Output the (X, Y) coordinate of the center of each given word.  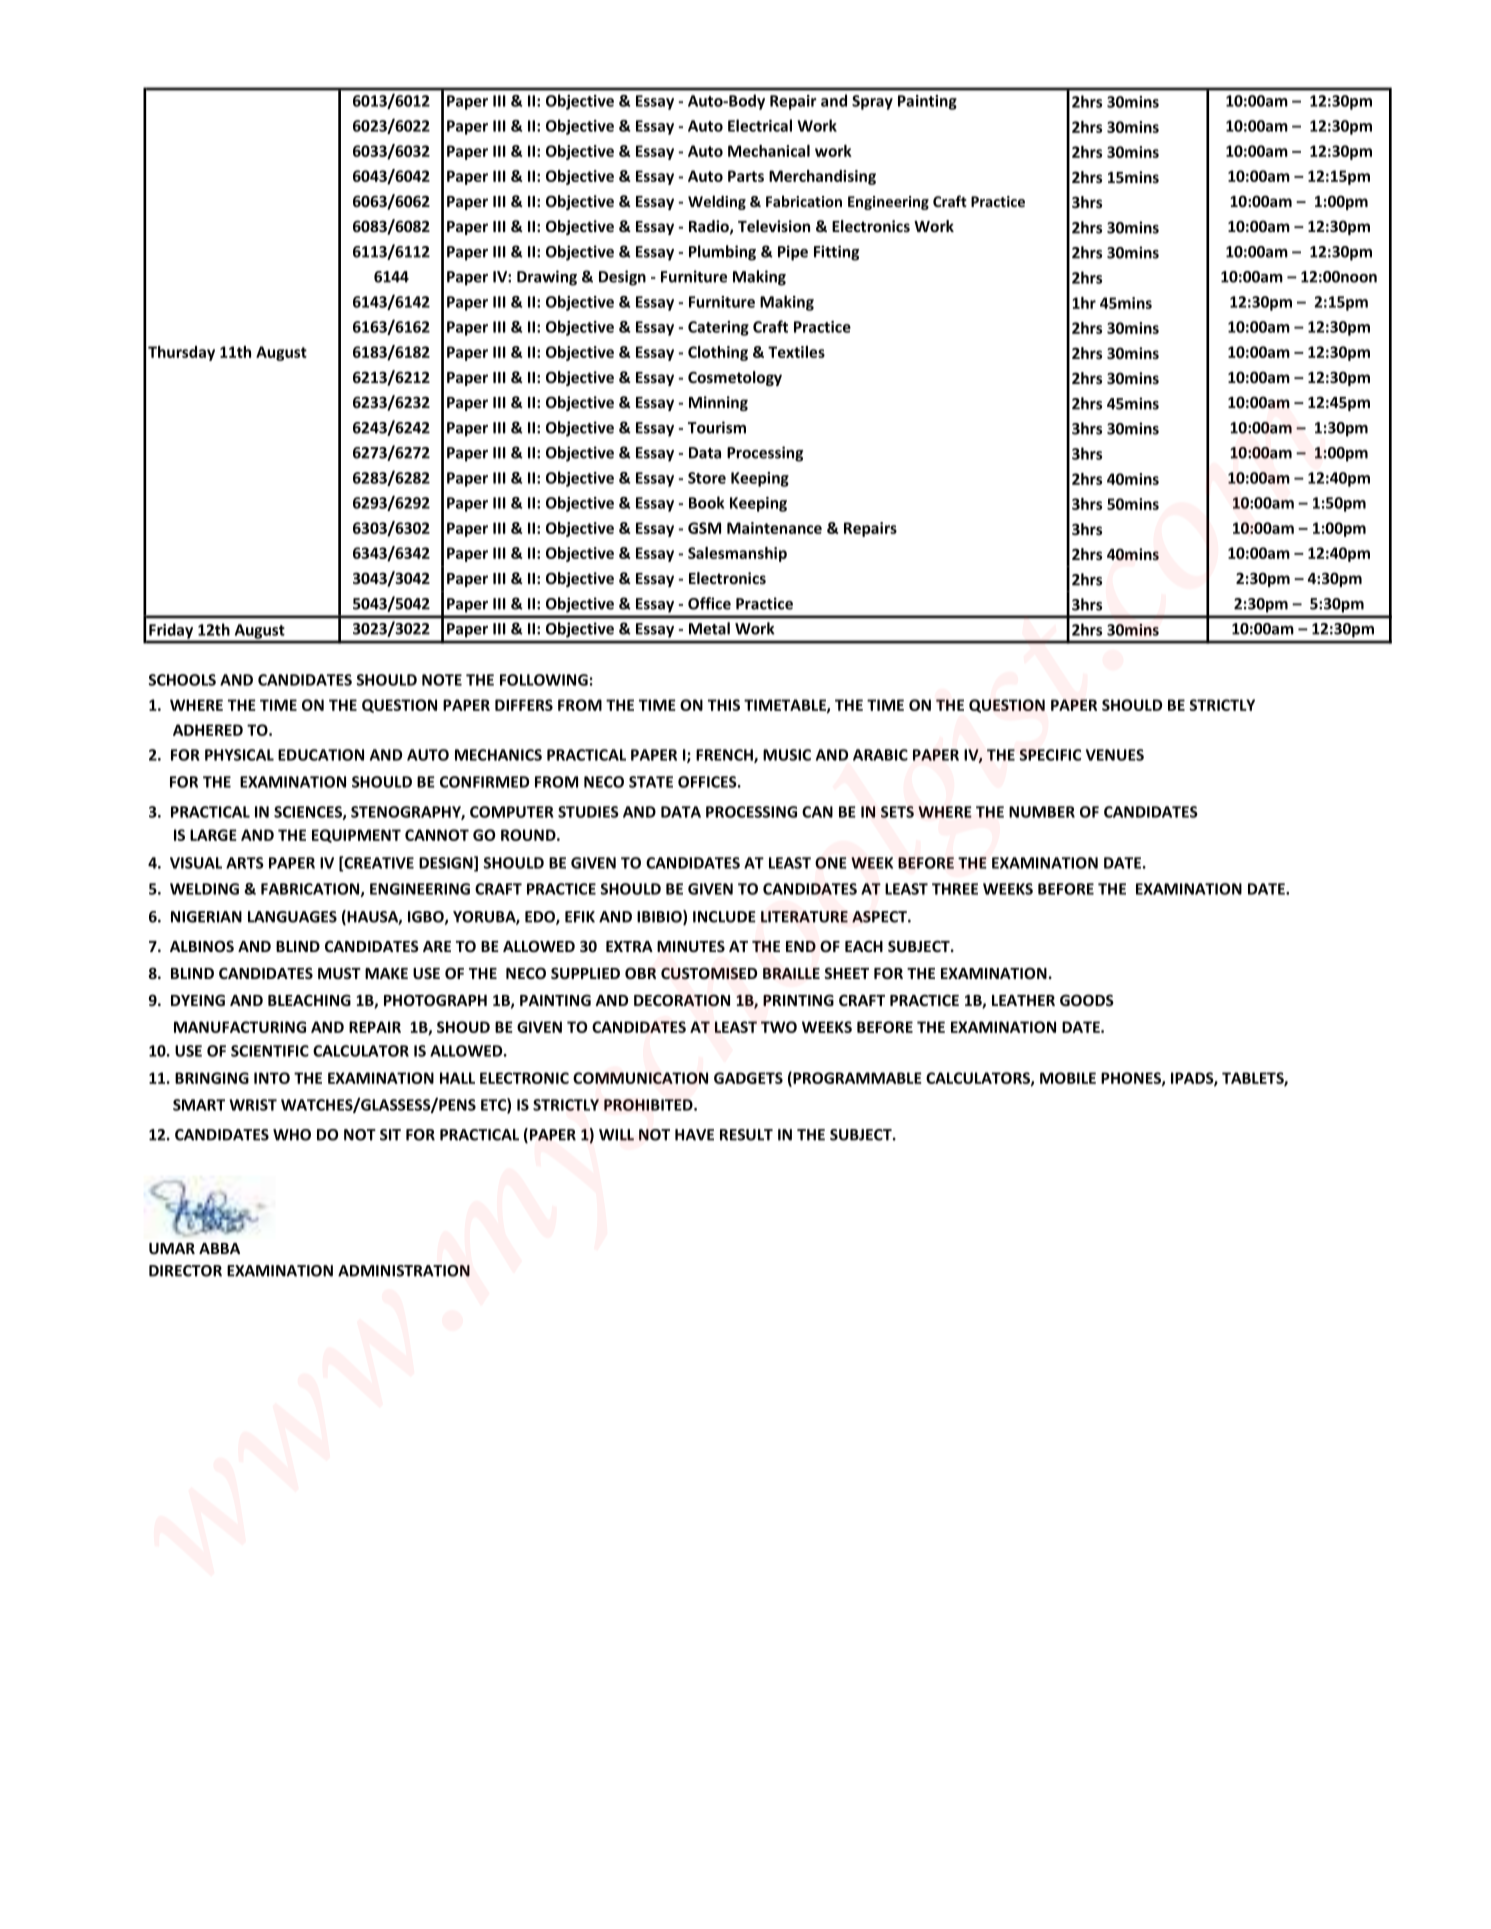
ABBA (219, 1248)
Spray (872, 102)
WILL (616, 1135)
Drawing (547, 278)
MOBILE (1068, 1078)
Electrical (760, 125)
